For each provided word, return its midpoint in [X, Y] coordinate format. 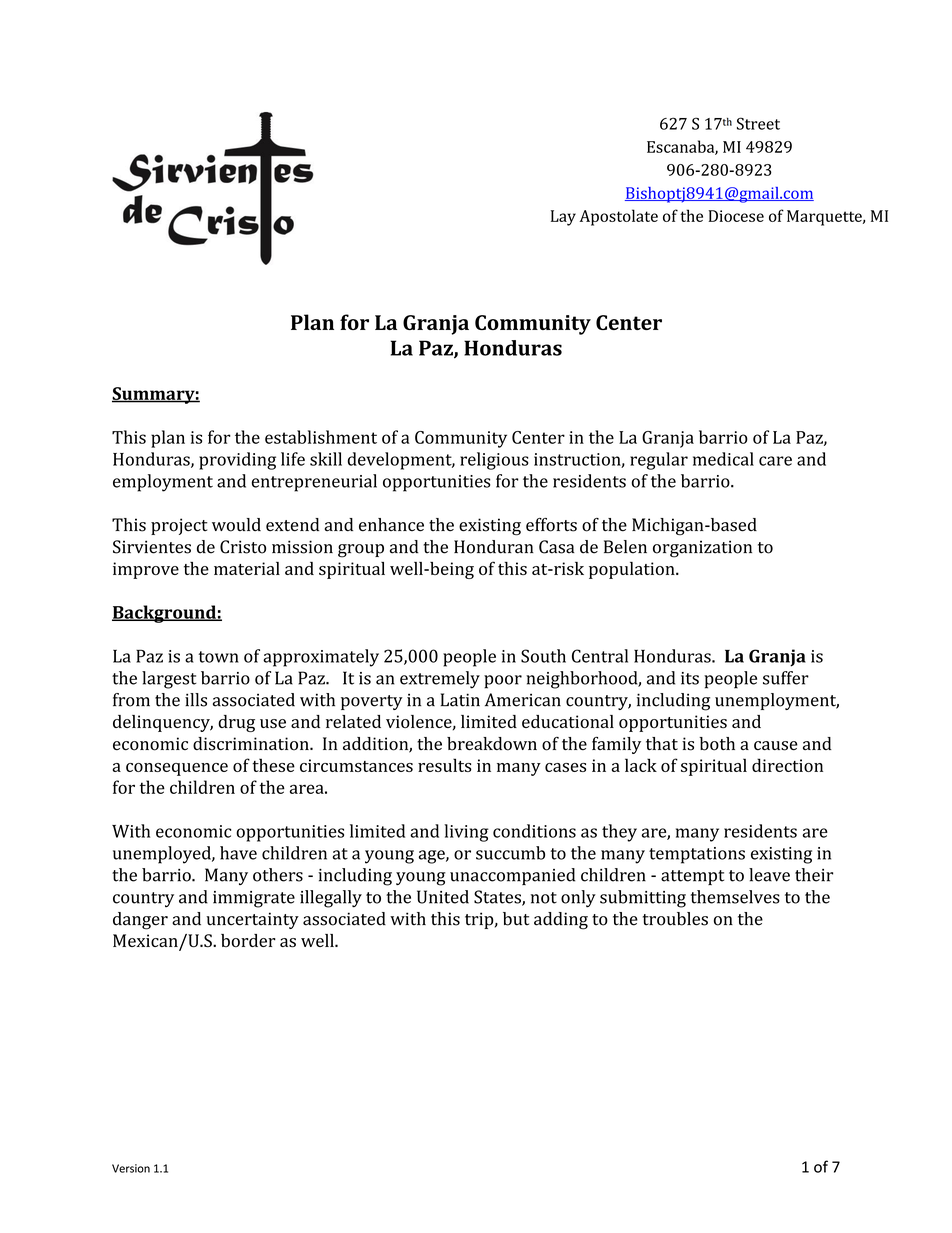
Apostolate [618, 217]
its [690, 678]
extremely [440, 680]
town [218, 657]
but [516, 919]
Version [131, 1168]
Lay [563, 218]
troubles [675, 919]
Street [758, 123]
